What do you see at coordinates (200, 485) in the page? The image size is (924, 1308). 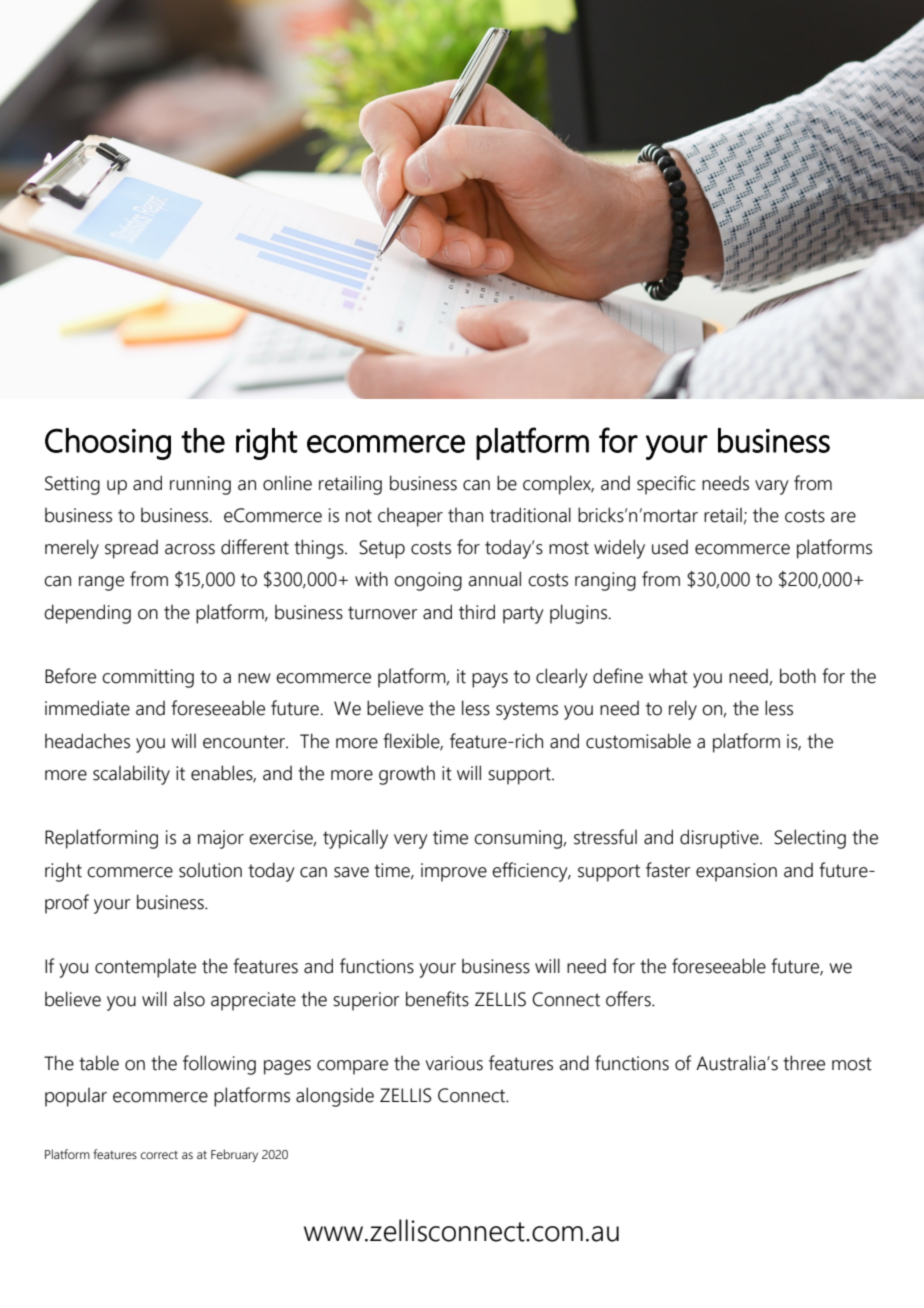 I see `running` at bounding box center [200, 485].
